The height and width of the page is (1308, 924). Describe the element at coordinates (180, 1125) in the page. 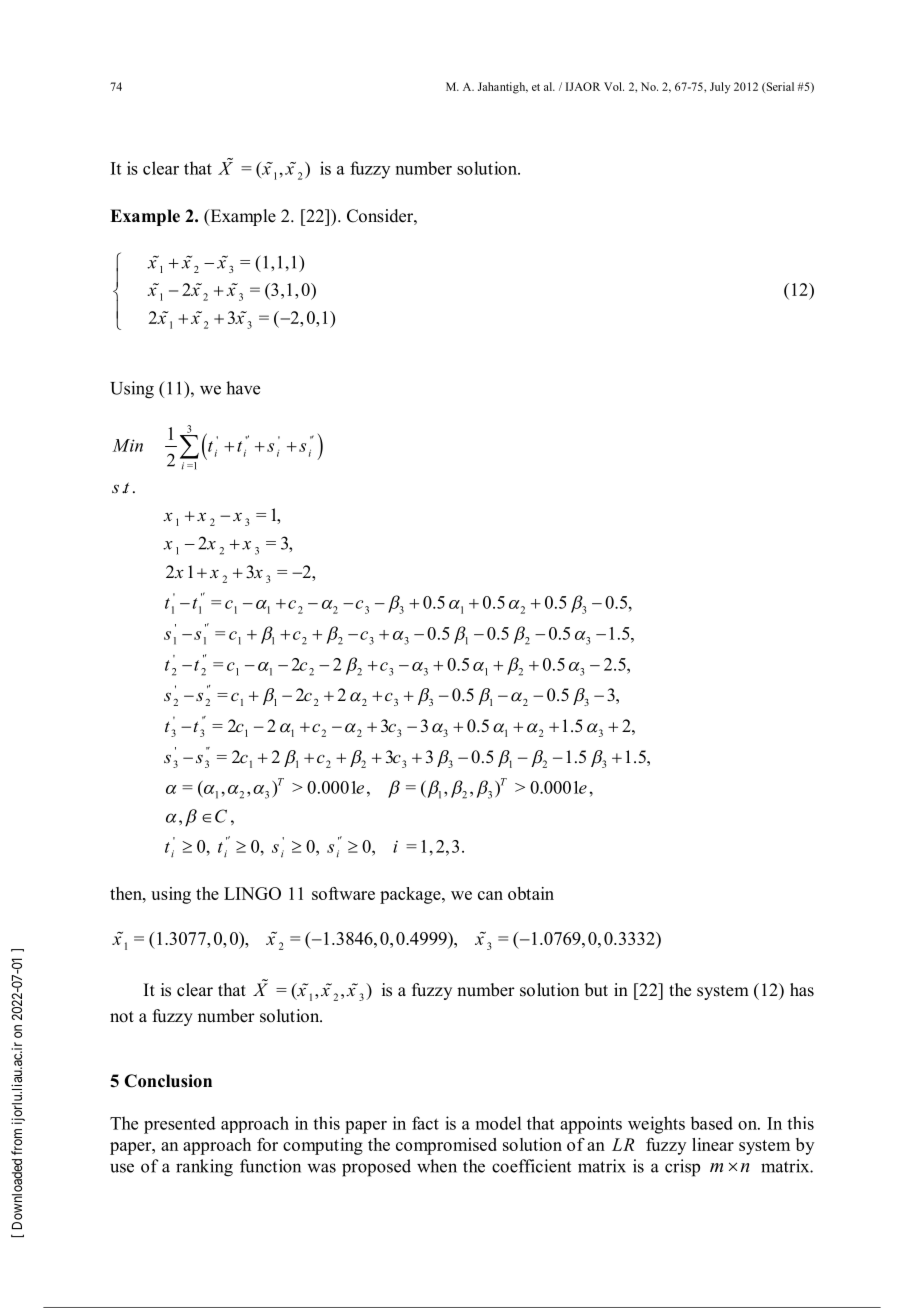

I see `presented` at that location.
